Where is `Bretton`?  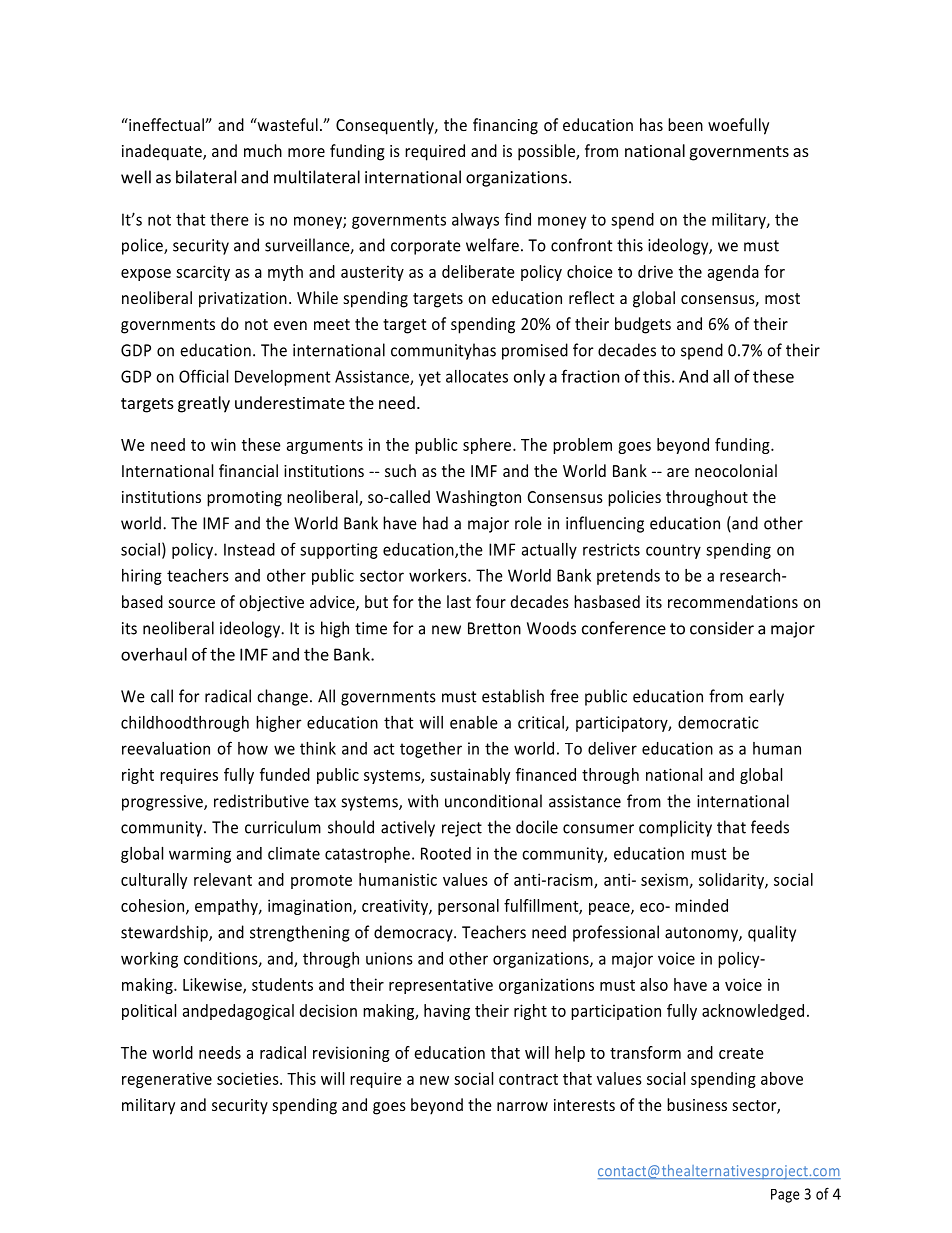
Bretton is located at coordinates (494, 628).
